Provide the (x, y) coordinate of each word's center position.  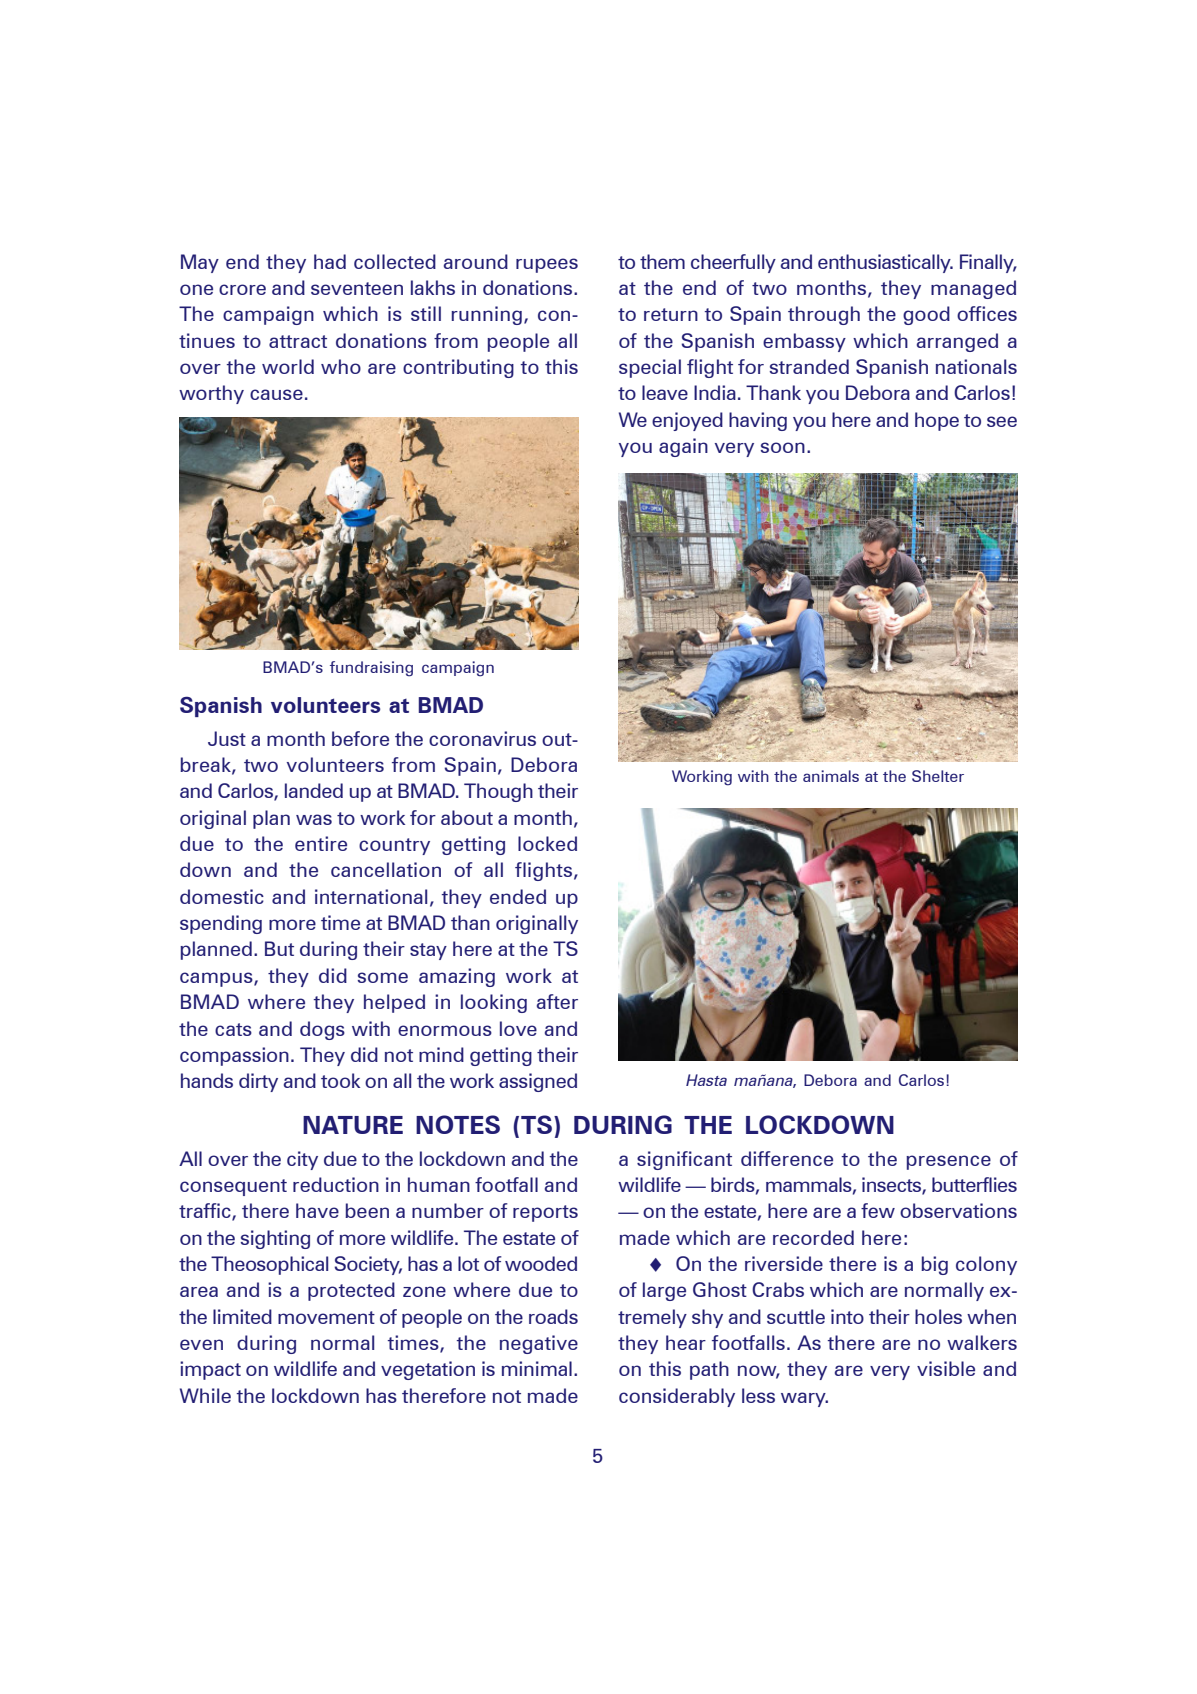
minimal (537, 1368)
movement (326, 1317)
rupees (547, 265)
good (926, 315)
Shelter (938, 776)
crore (242, 289)
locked (547, 843)
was (314, 819)
